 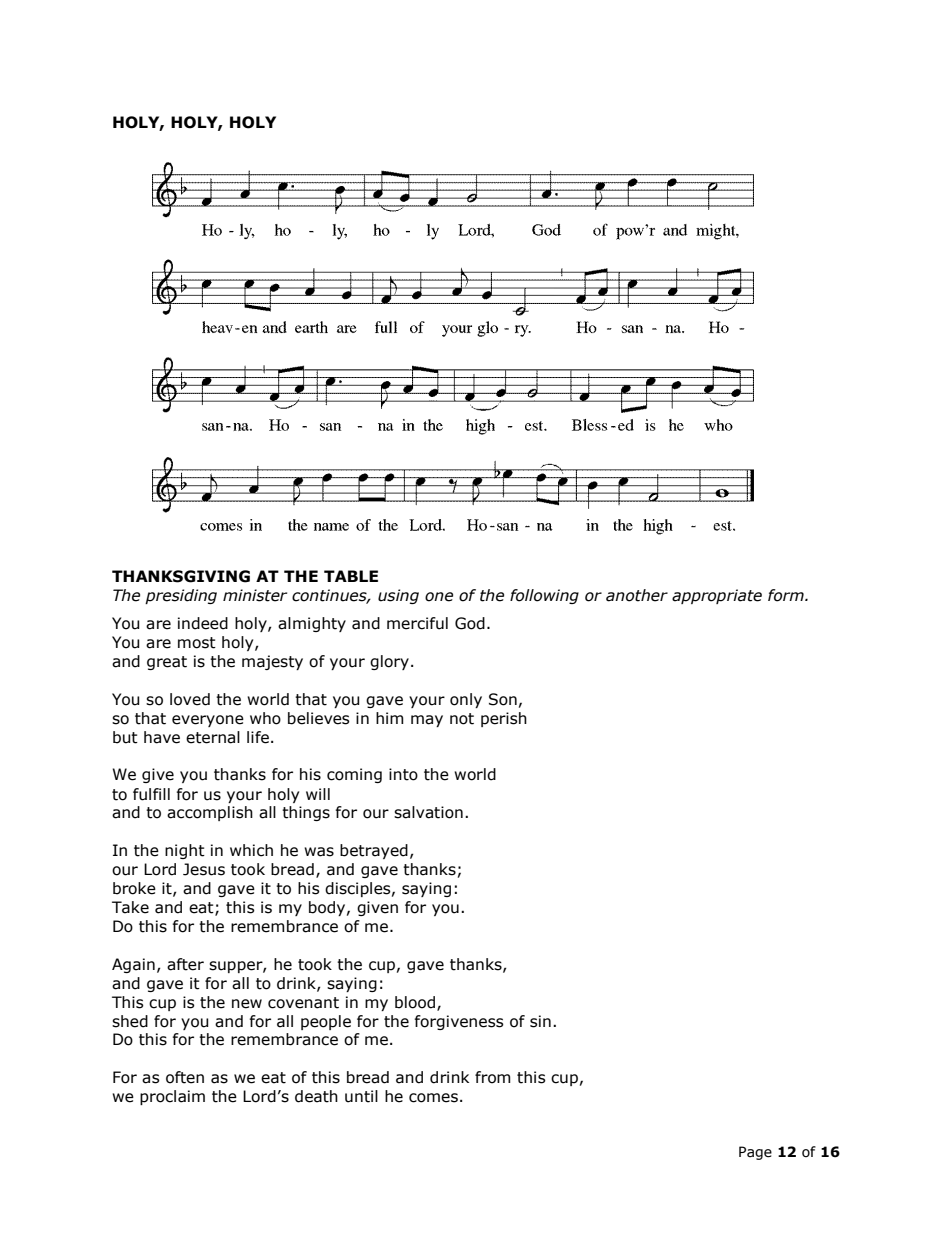 I want to click on using, so click(x=398, y=596).
